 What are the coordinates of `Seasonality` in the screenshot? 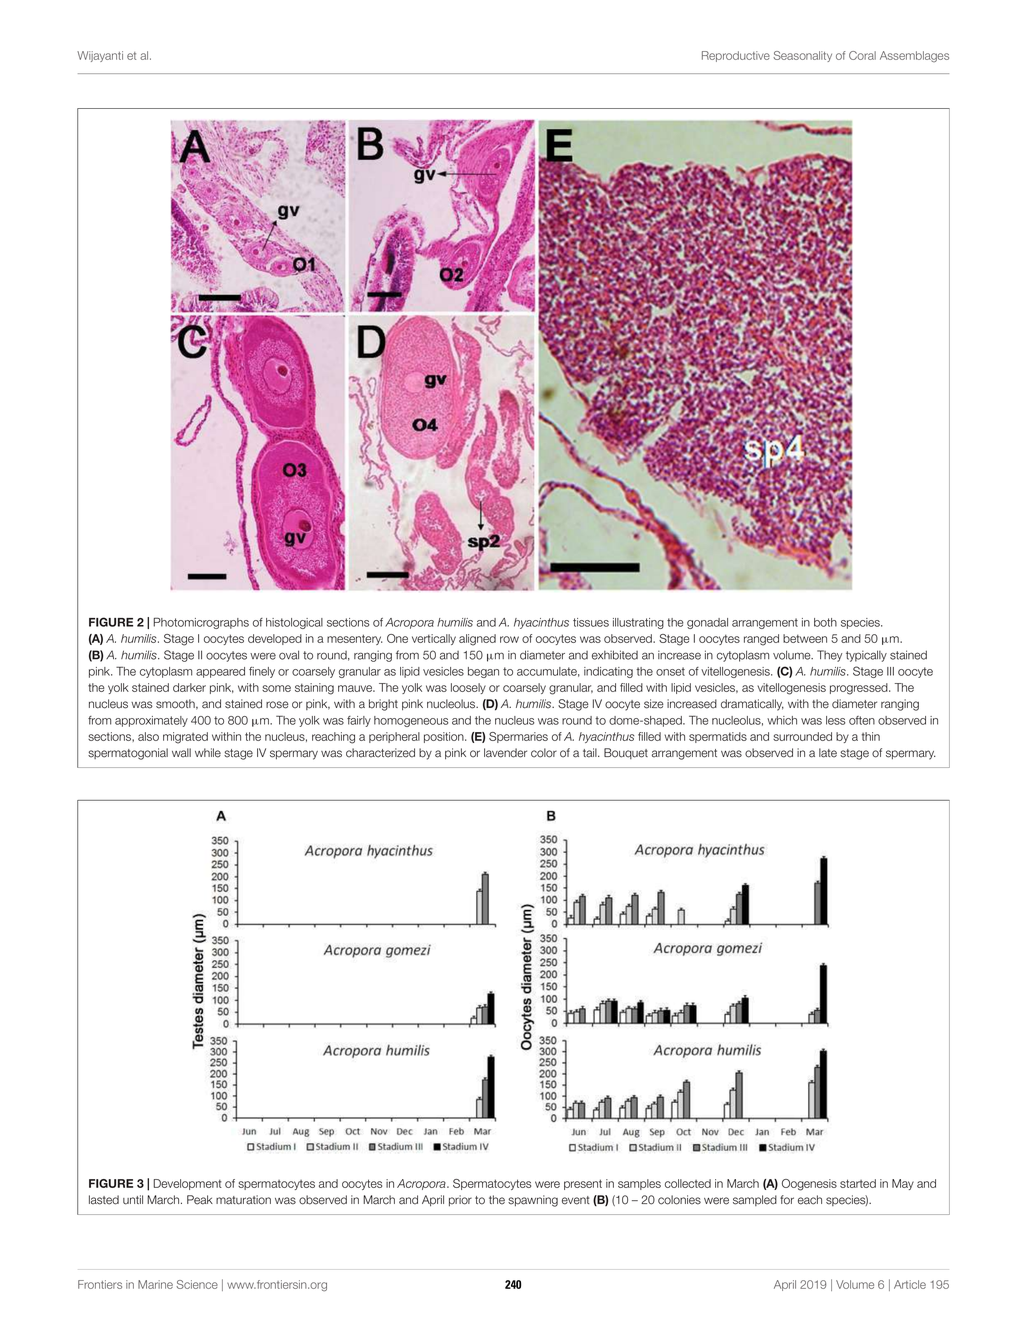 It's located at (802, 56).
